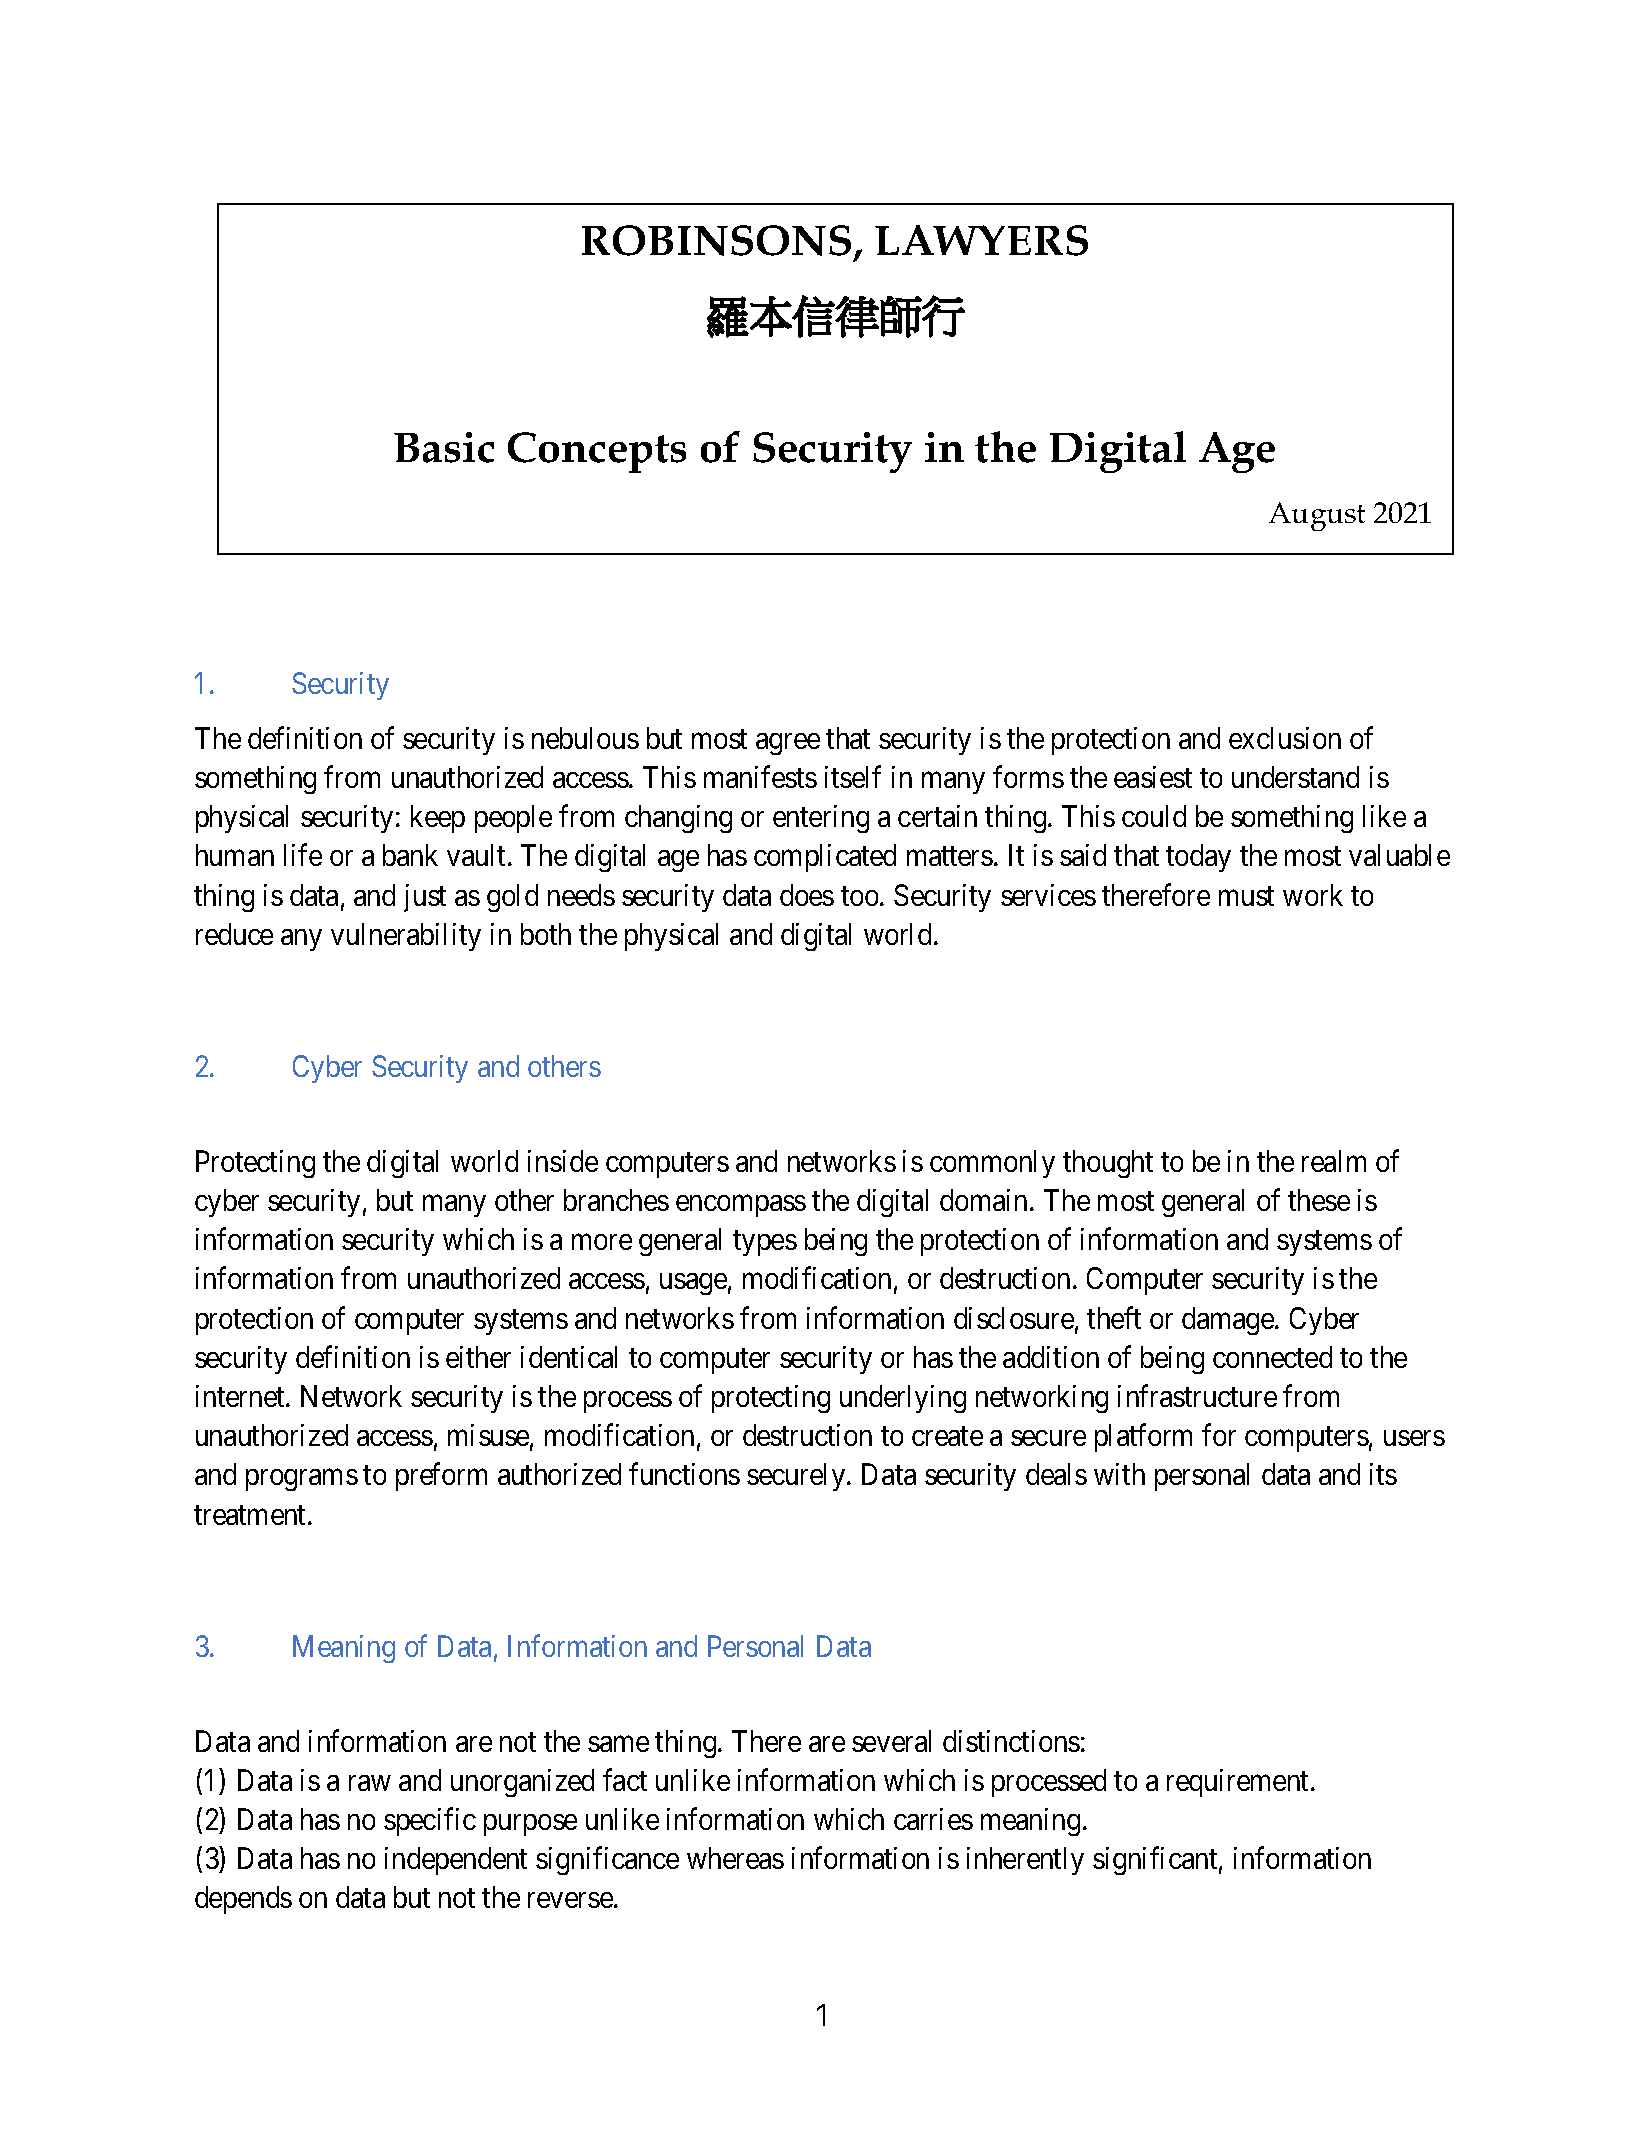 The width and height of the screenshot is (1649, 2134). Describe the element at coordinates (741, 1206) in the screenshot. I see `encompass` at that location.
